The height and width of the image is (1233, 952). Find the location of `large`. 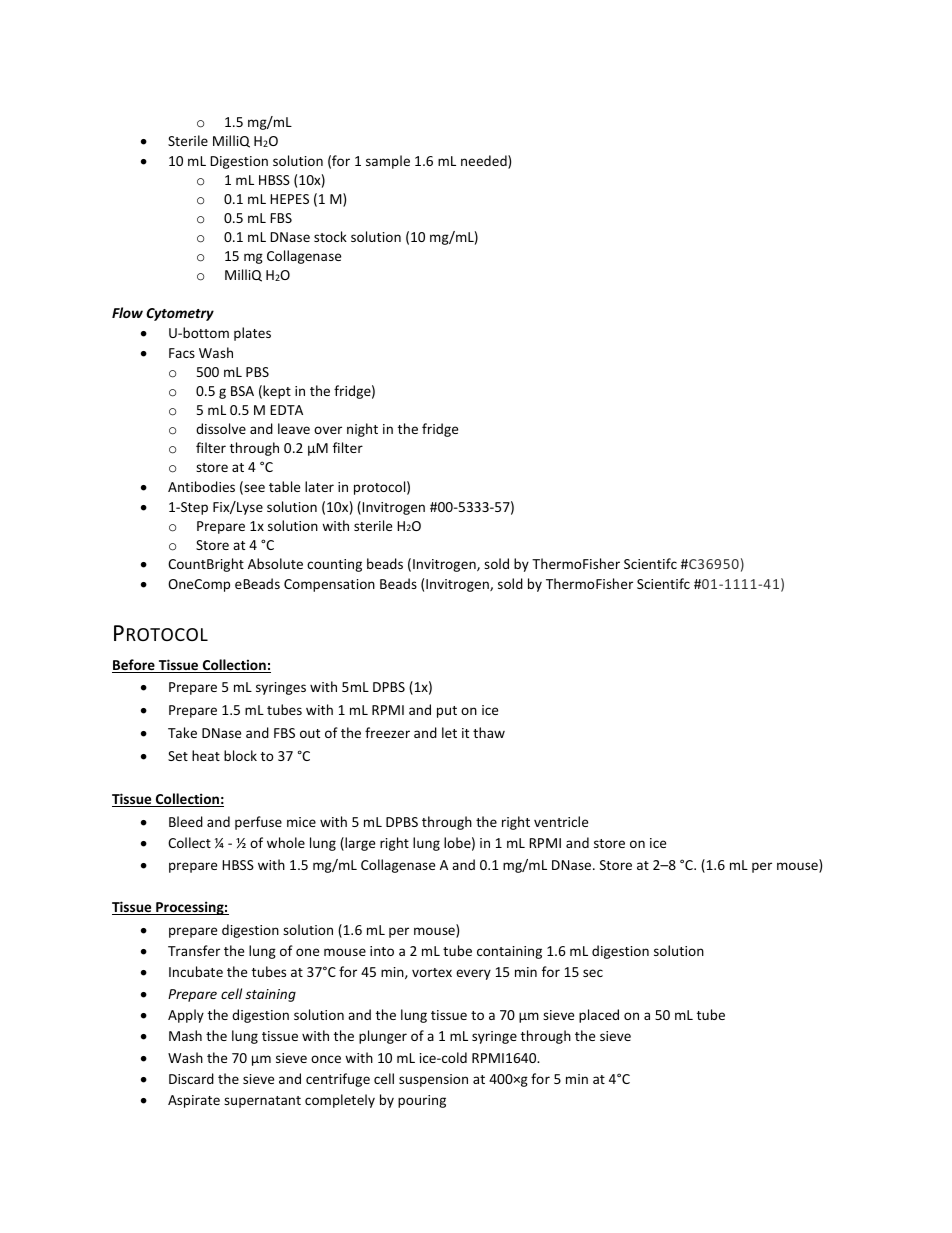

large is located at coordinates (359, 844).
